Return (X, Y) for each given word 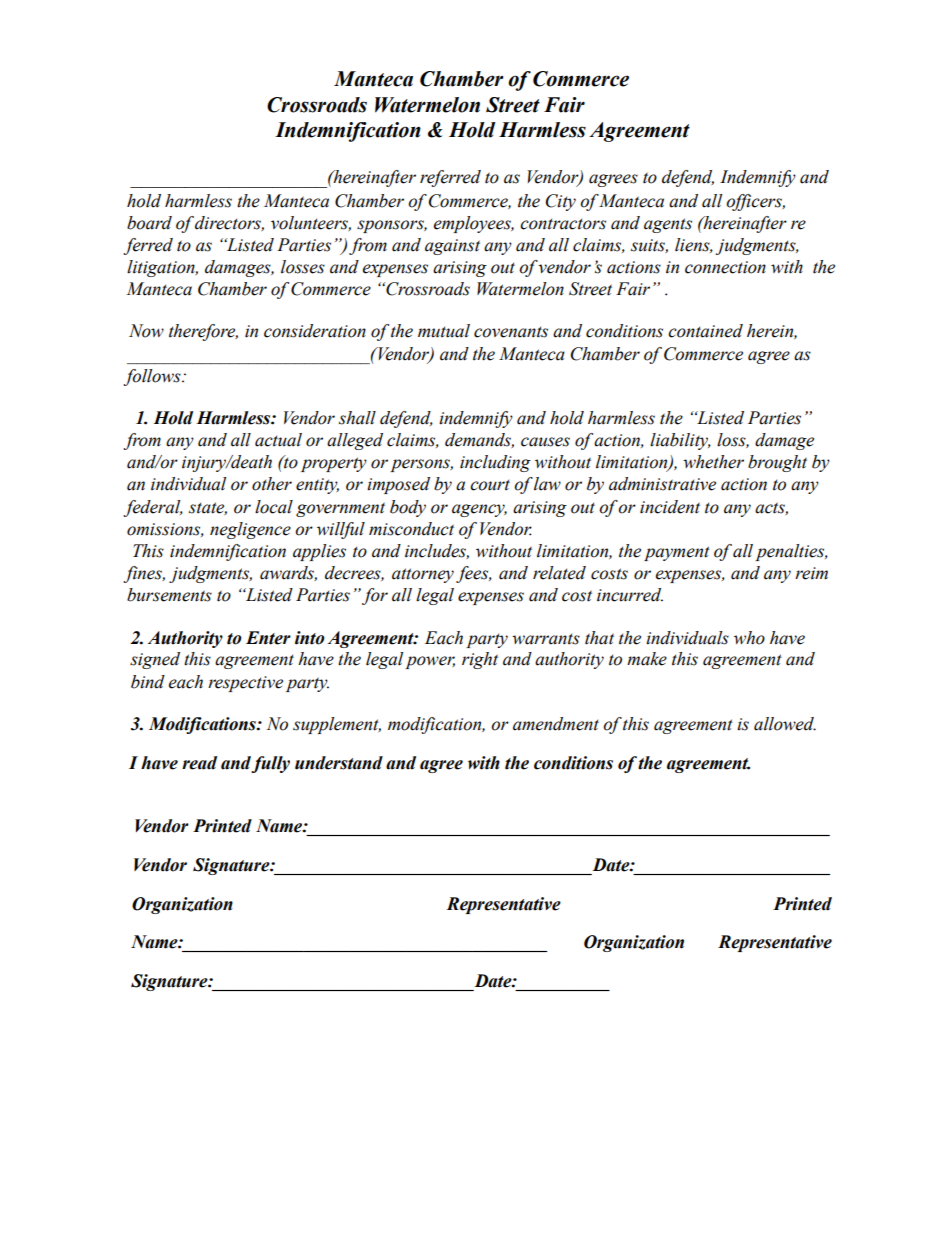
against (452, 247)
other (272, 484)
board (149, 223)
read (199, 763)
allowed (785, 724)
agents (668, 225)
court (490, 485)
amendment (556, 724)
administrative (662, 484)
